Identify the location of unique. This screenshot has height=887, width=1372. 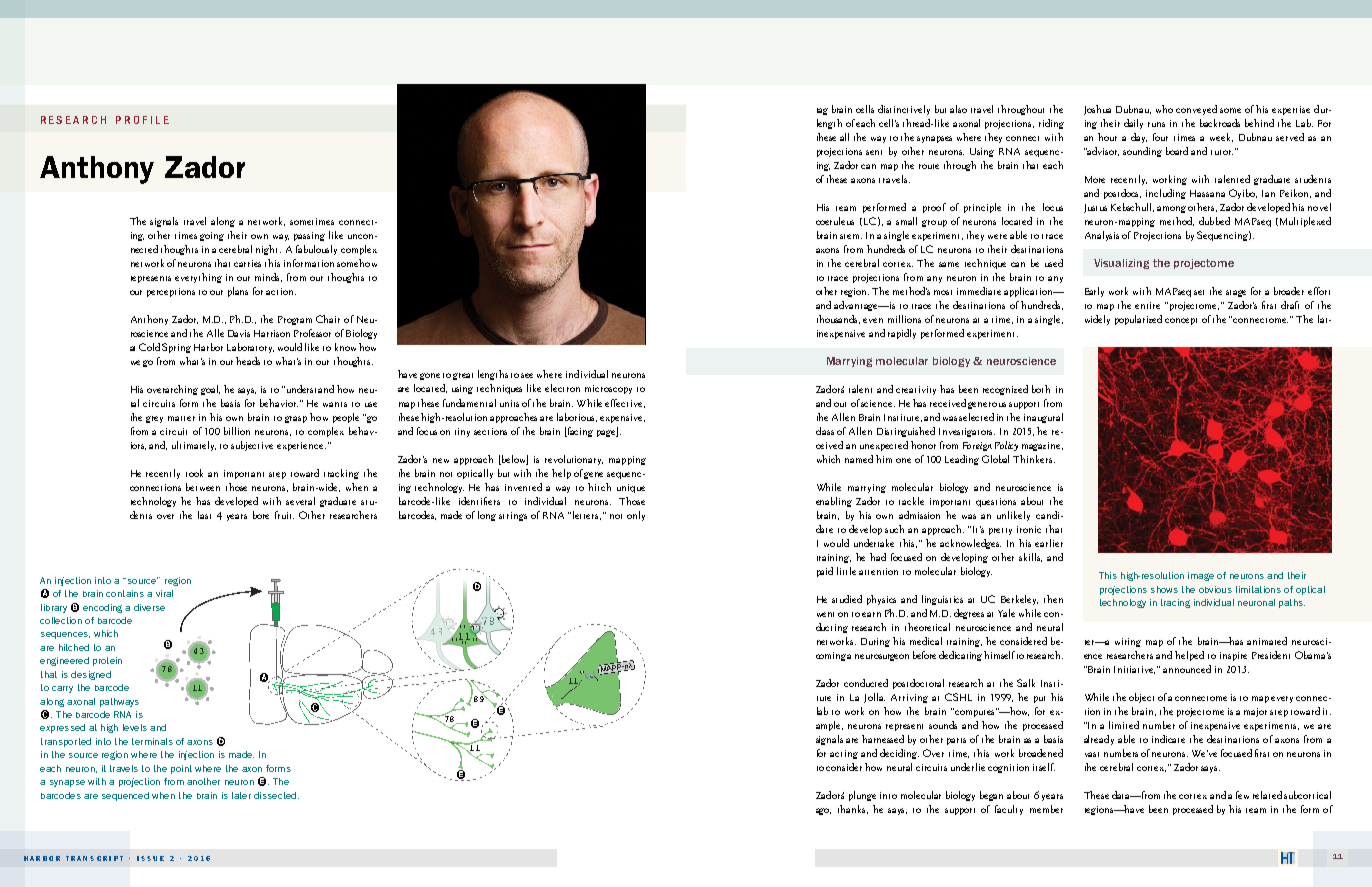
(631, 488).
